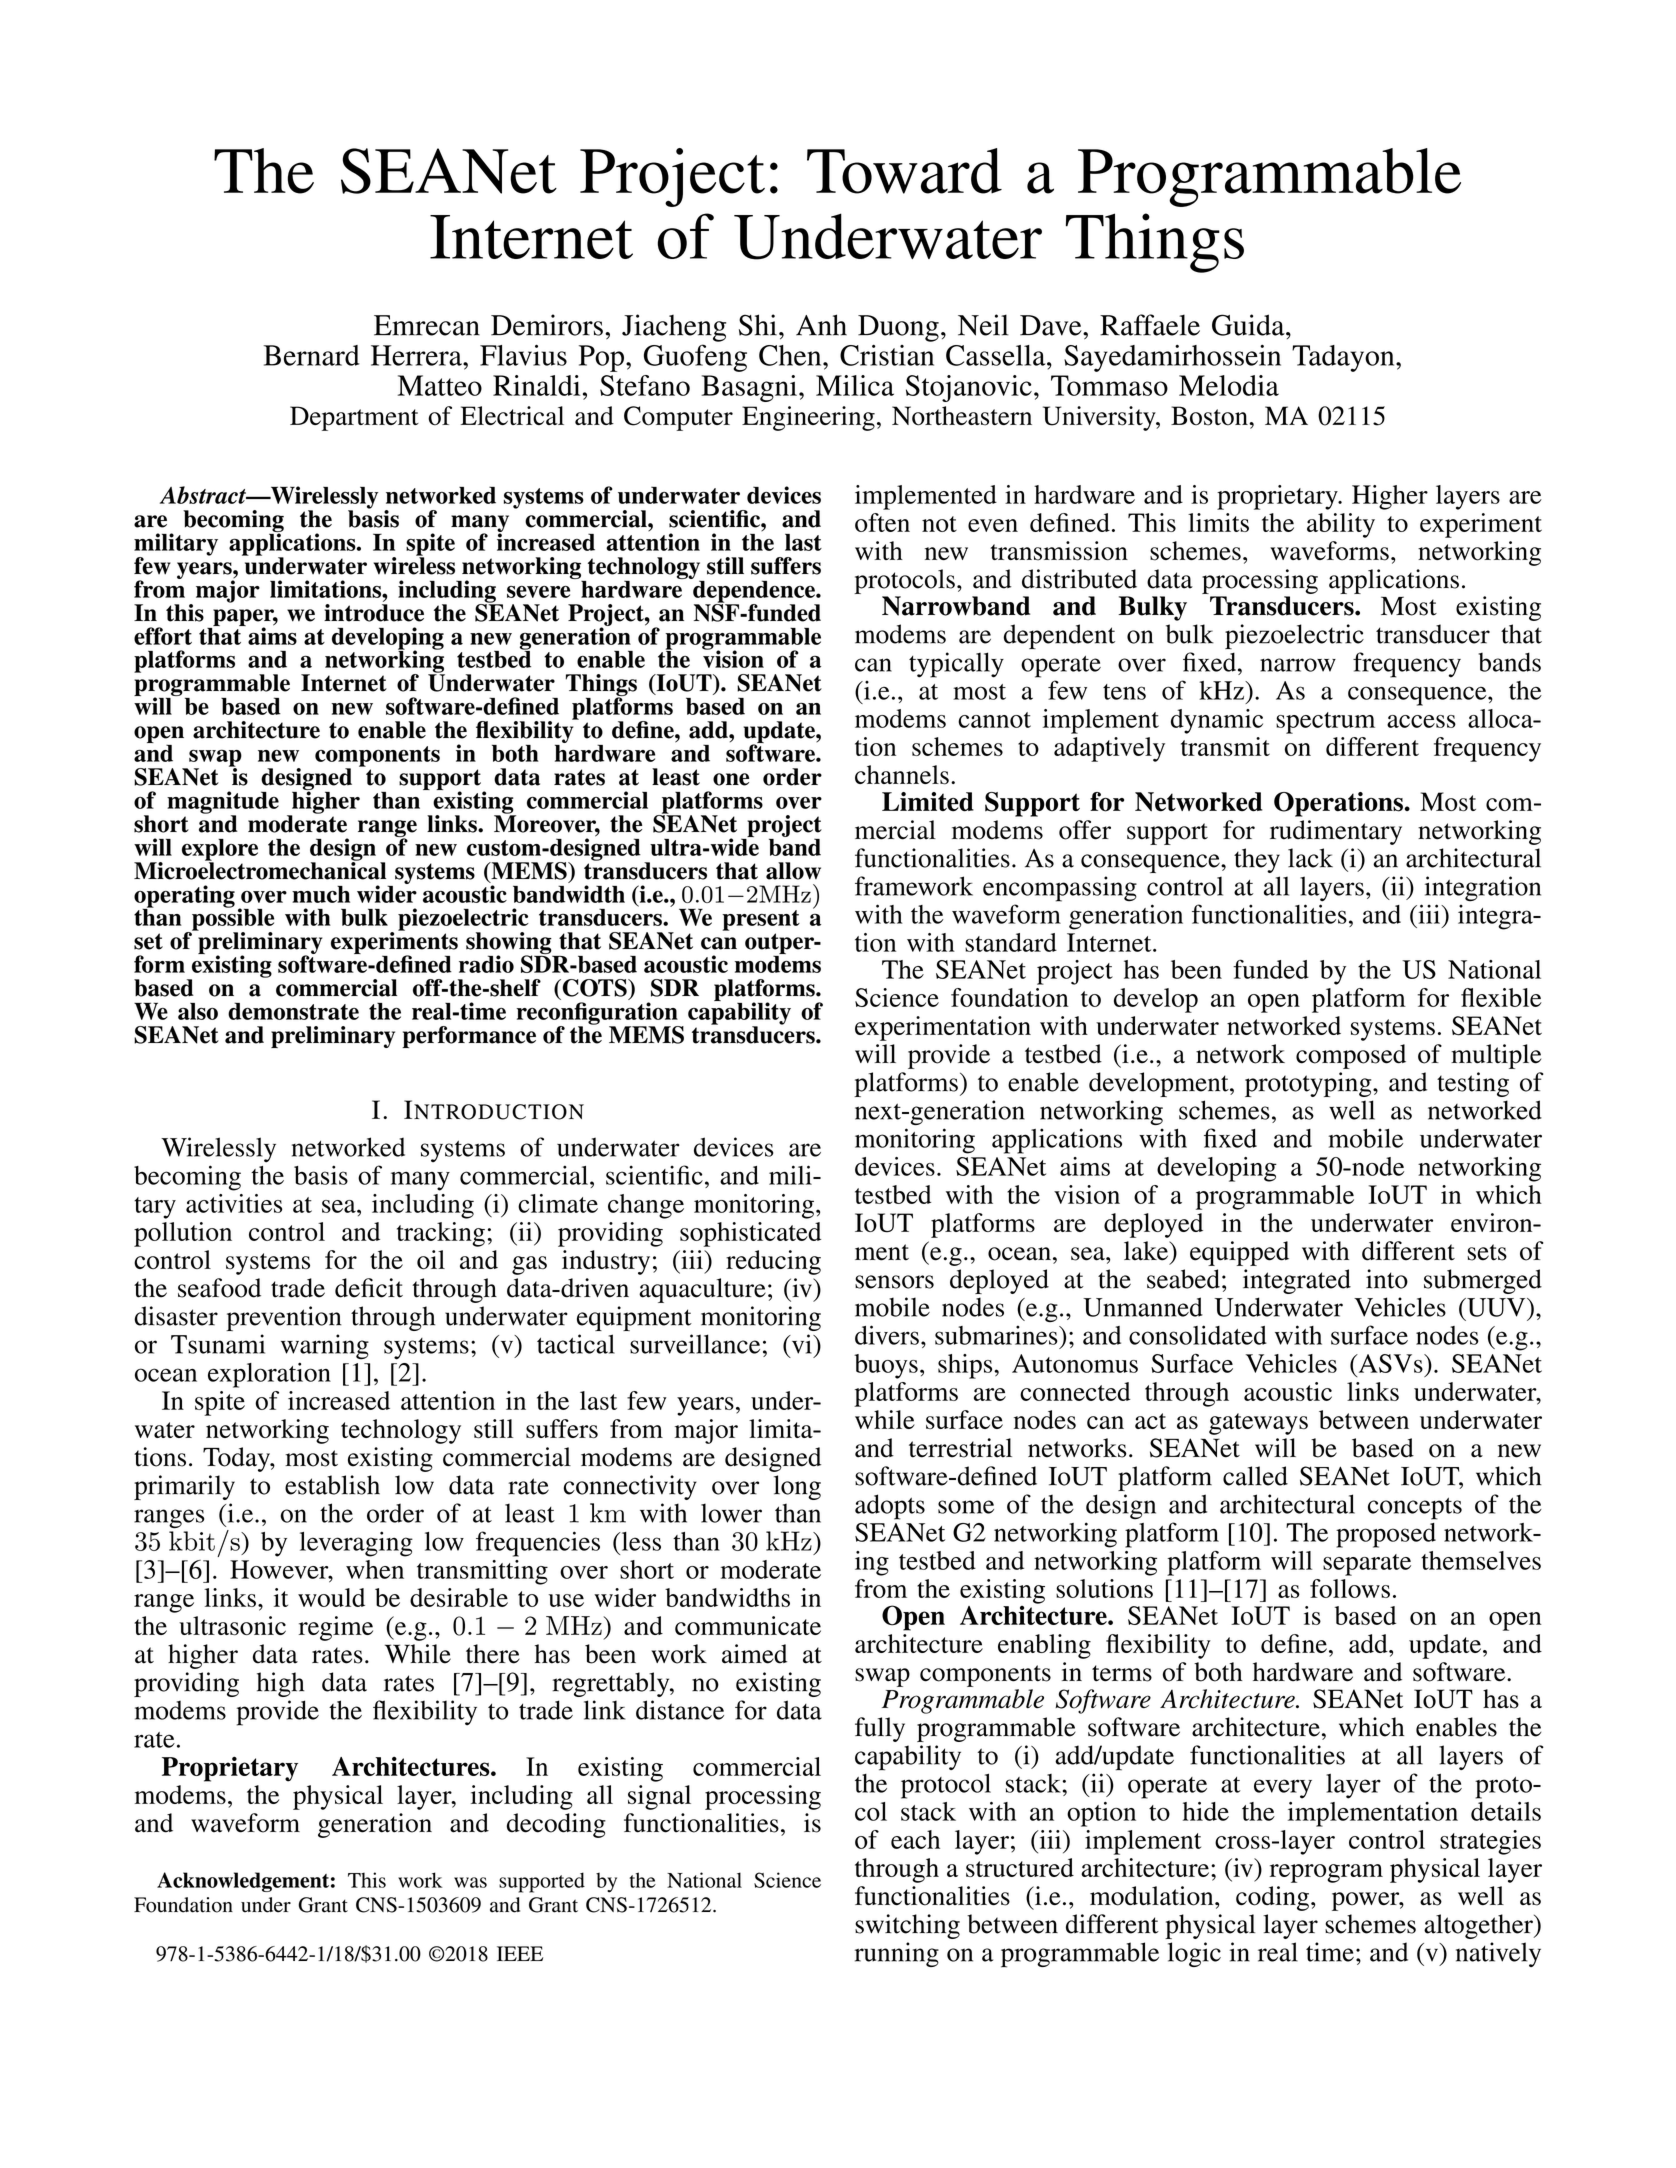  I want to click on allow, so click(793, 871).
